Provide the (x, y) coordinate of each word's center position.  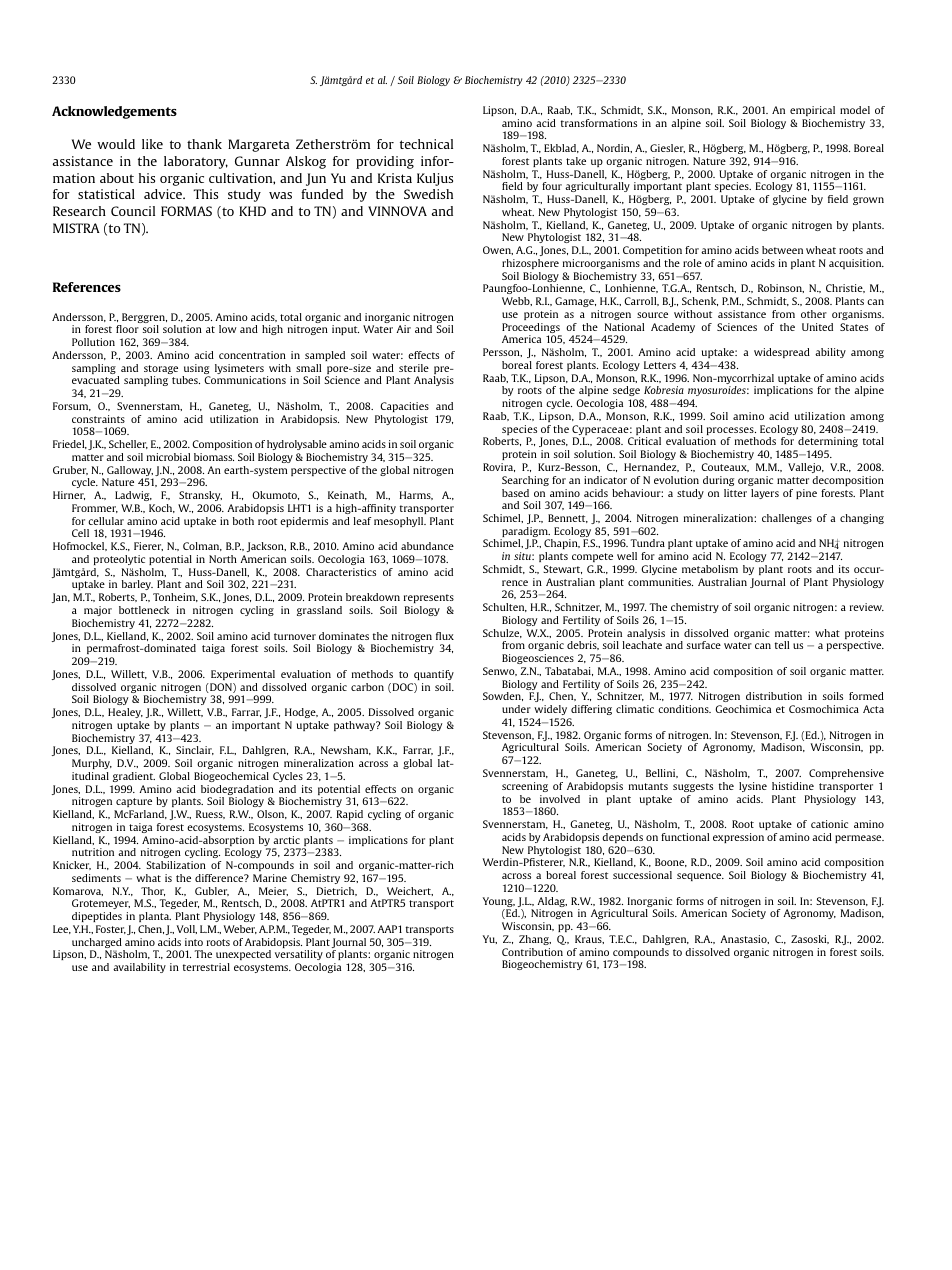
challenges (787, 519)
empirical (812, 111)
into (194, 942)
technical (426, 144)
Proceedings (532, 329)
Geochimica (743, 709)
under (516, 709)
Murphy (92, 764)
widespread (782, 353)
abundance (427, 546)
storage (161, 371)
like (152, 144)
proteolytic (119, 560)
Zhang (535, 940)
